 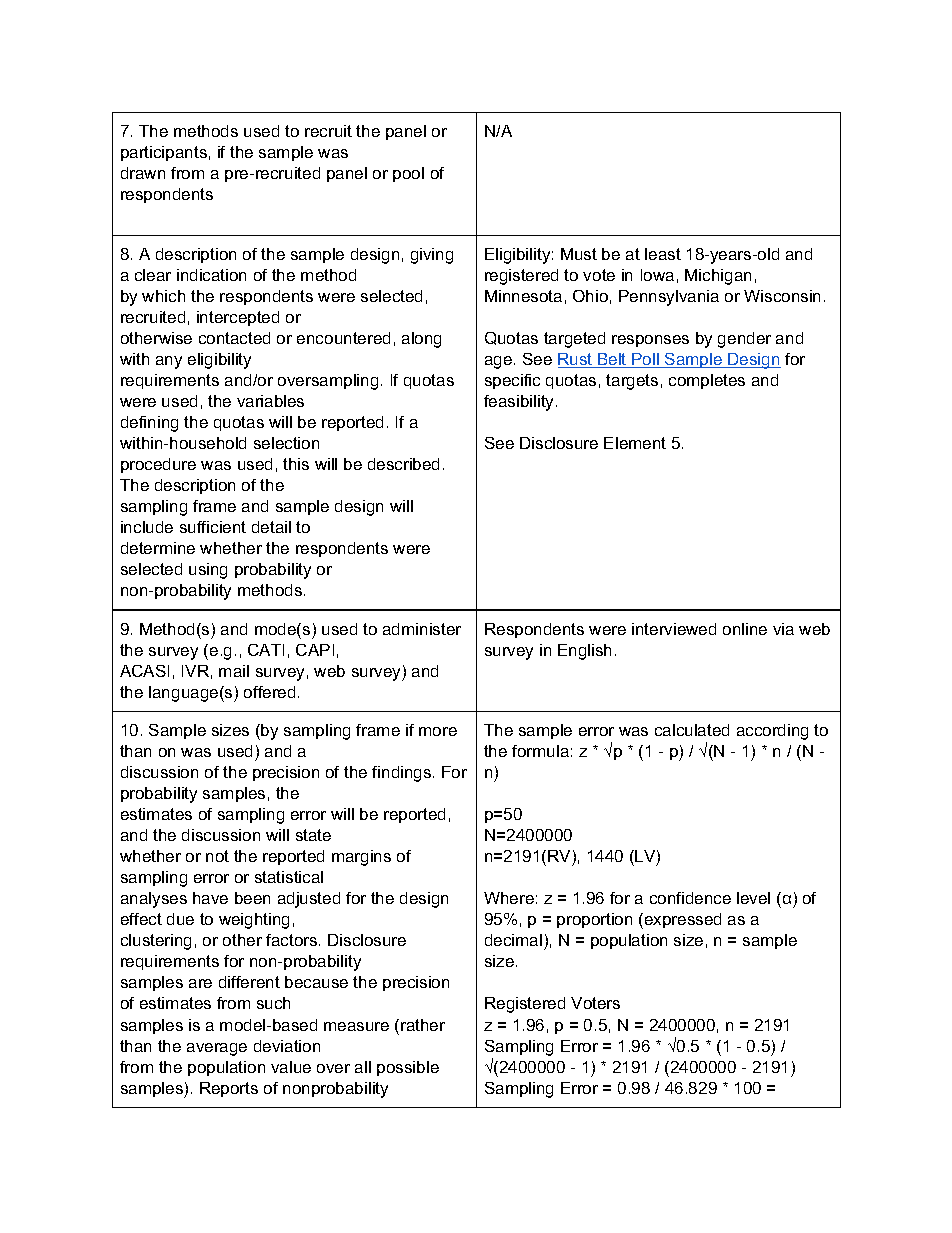 I want to click on pool, so click(x=408, y=174).
